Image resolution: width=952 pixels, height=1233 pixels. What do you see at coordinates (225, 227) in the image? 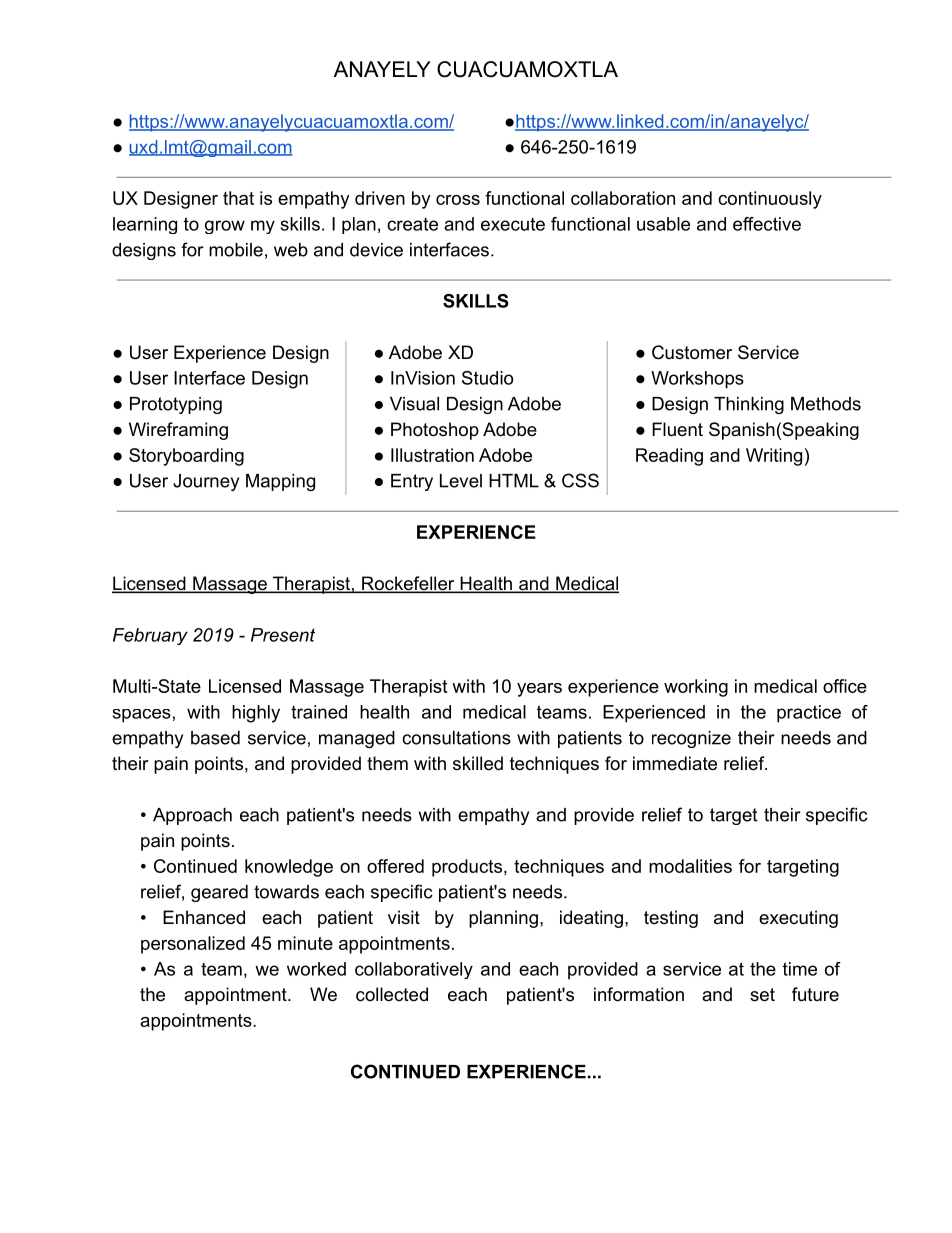
I see `grow` at bounding box center [225, 227].
